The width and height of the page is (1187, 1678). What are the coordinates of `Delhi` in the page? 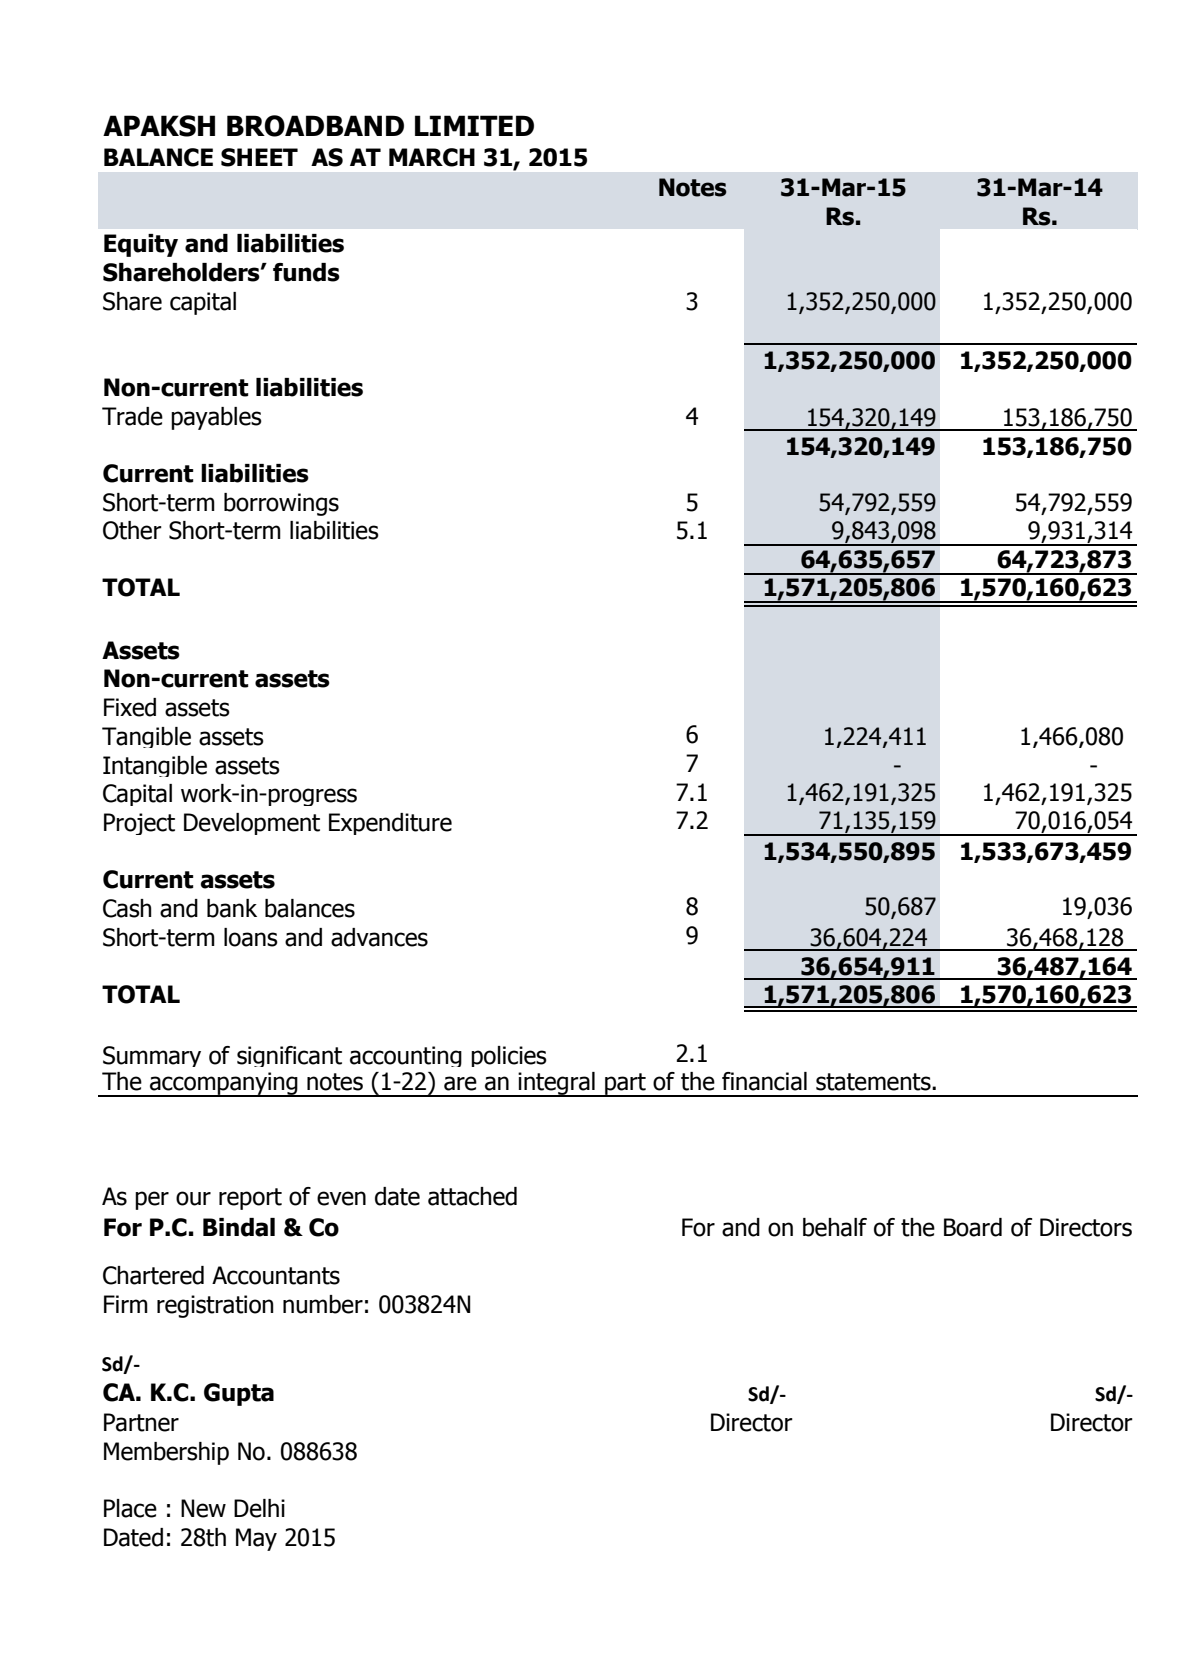 It's located at (259, 1508).
